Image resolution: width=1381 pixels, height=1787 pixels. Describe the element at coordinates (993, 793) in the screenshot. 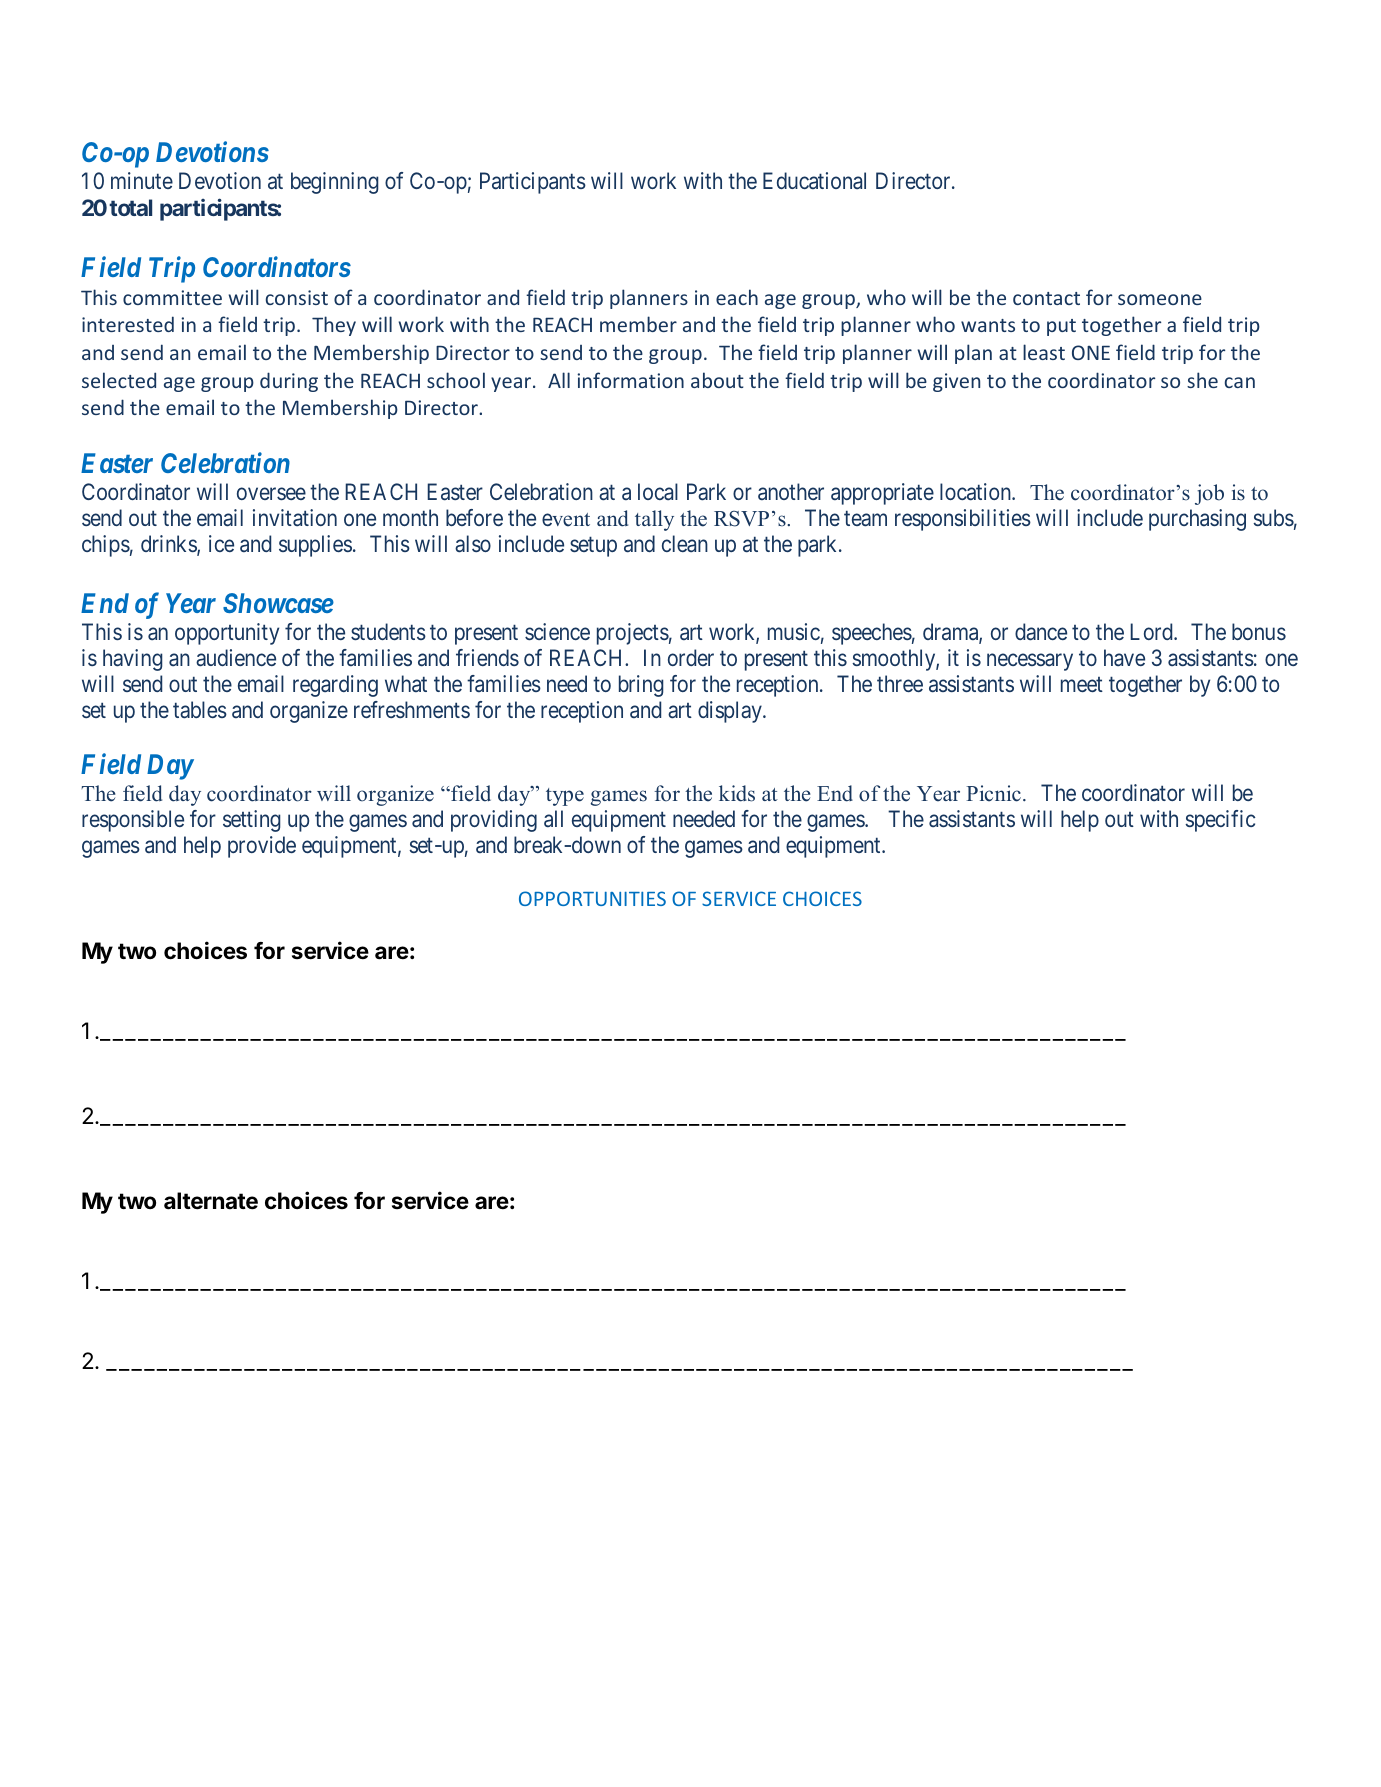

I see `Picnic` at that location.
